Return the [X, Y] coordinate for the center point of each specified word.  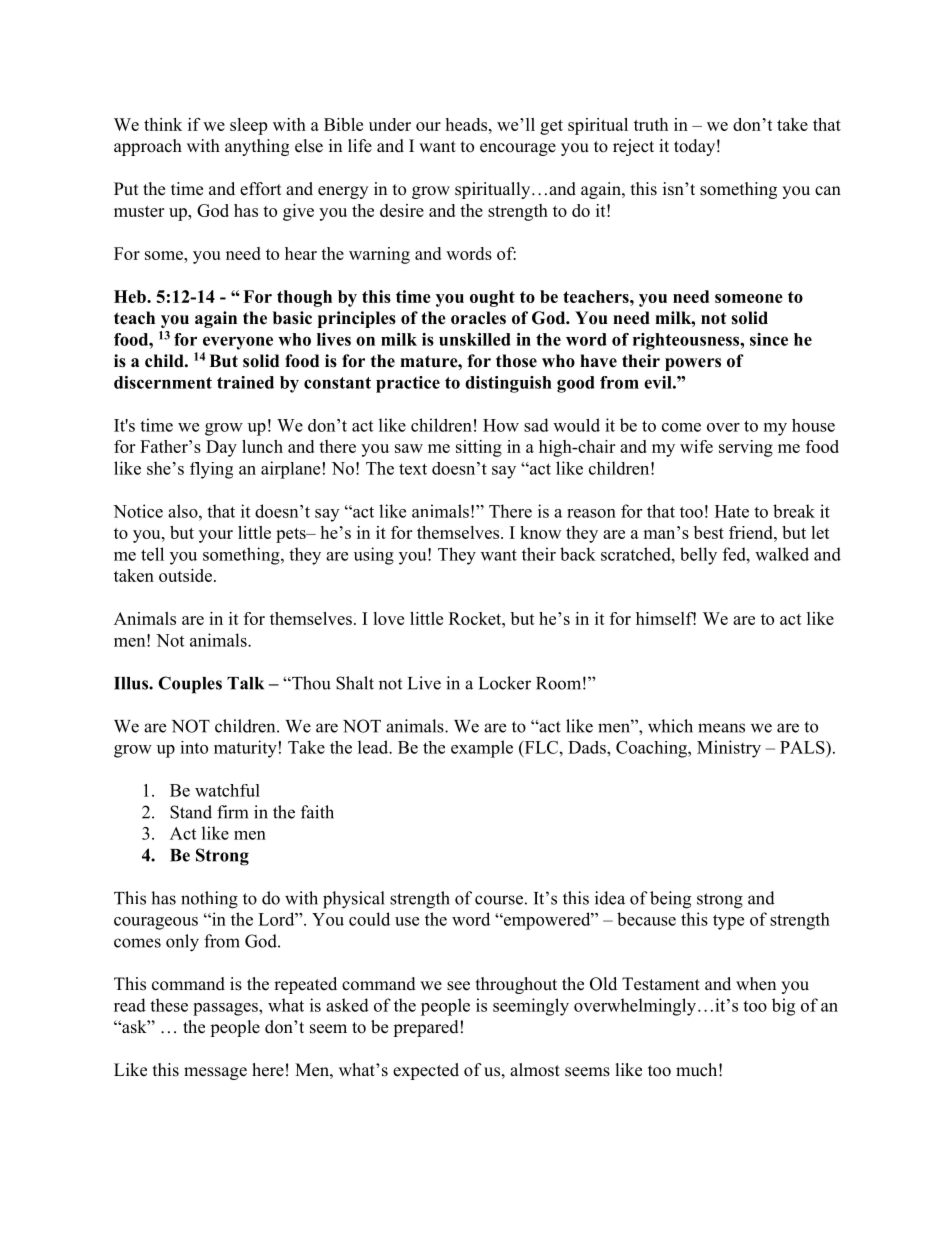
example [482, 749]
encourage [518, 149]
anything [257, 147]
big [783, 1007]
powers [693, 364]
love [388, 618]
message [215, 1073]
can [828, 190]
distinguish [508, 384]
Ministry [729, 749]
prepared [426, 1028]
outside [185, 575]
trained [245, 382]
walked [782, 554]
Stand [191, 812]
